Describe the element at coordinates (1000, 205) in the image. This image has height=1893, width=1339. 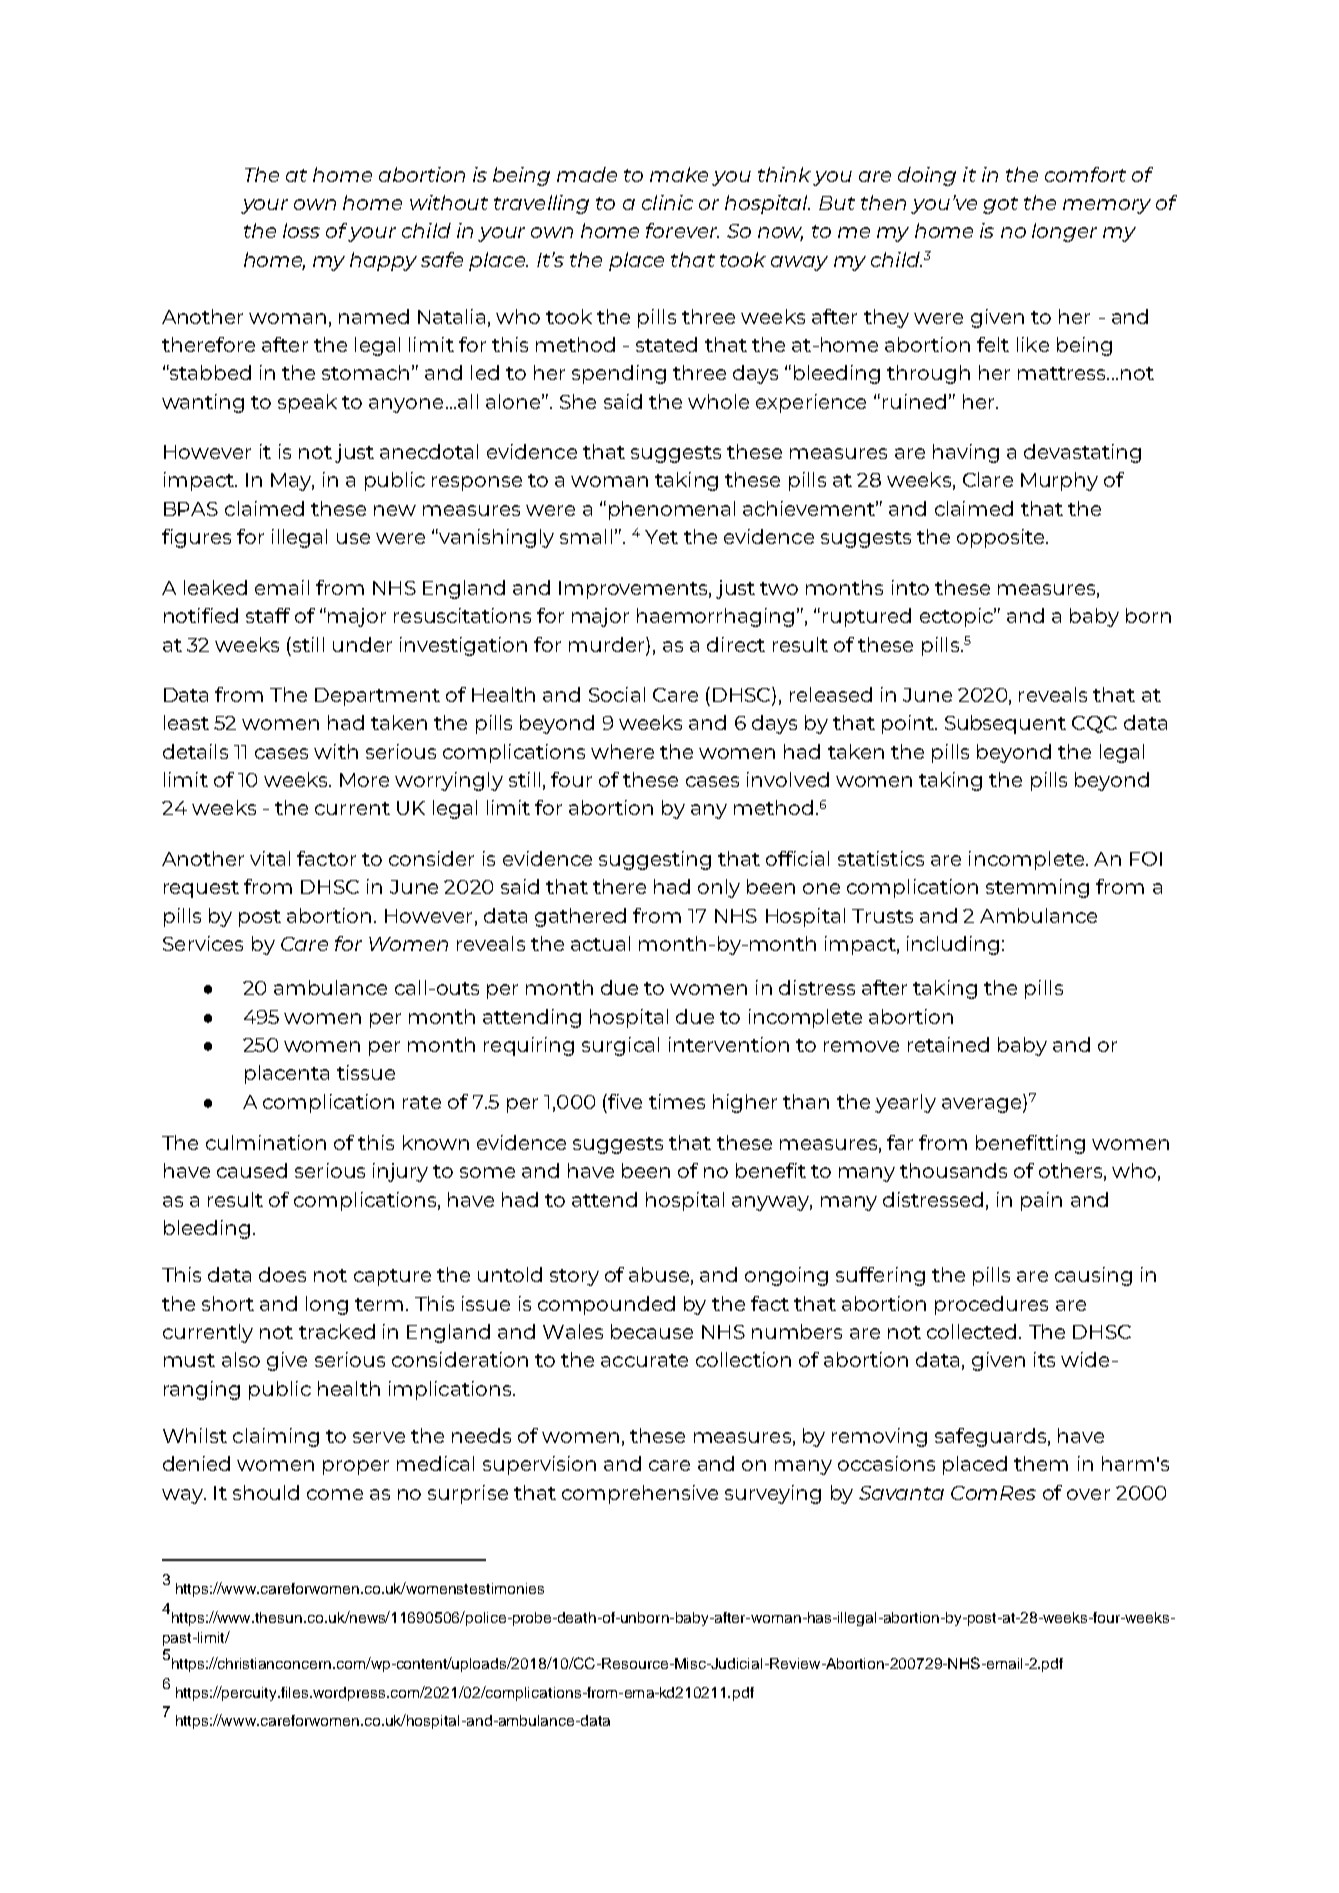
I see `got` at that location.
